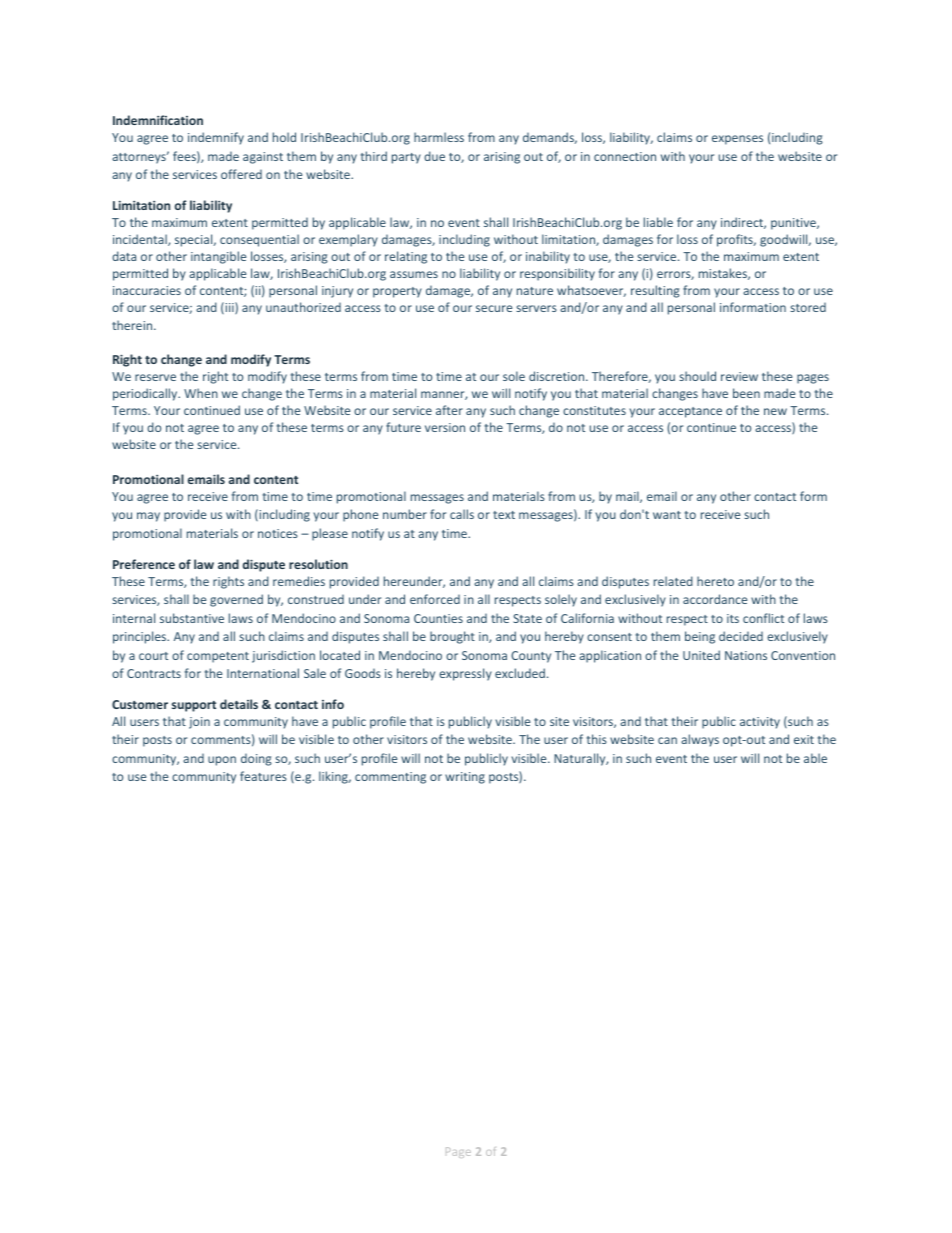 The height and width of the page is (1233, 952). I want to click on upon, so click(222, 761).
